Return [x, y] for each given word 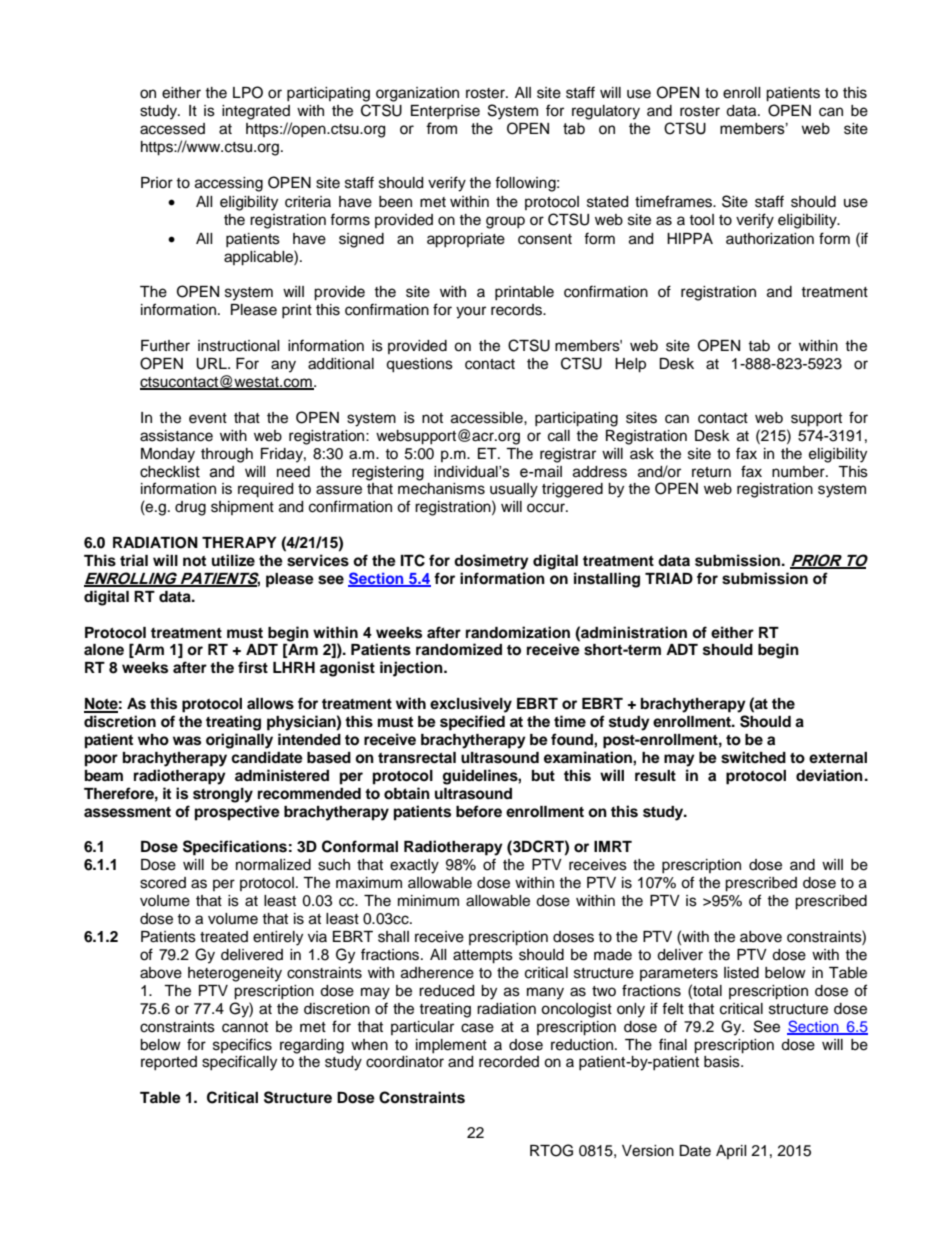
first [253, 667]
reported [169, 1063]
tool [701, 220]
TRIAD [669, 578]
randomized [459, 649]
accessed [172, 129]
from [441, 128]
